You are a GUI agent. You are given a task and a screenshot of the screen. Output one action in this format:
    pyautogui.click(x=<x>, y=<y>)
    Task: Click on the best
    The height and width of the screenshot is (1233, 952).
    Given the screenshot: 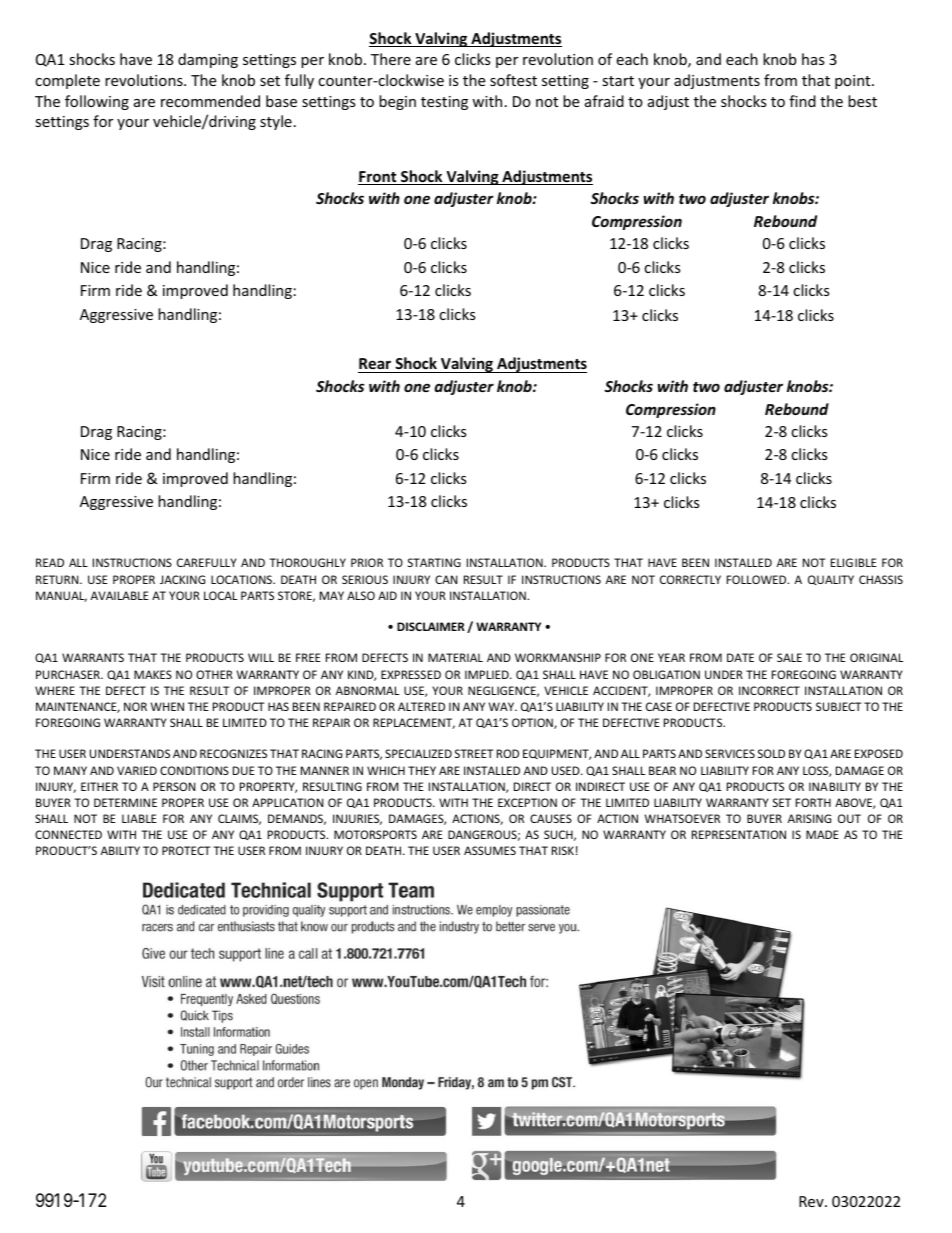 What is the action you would take?
    pyautogui.click(x=862, y=101)
